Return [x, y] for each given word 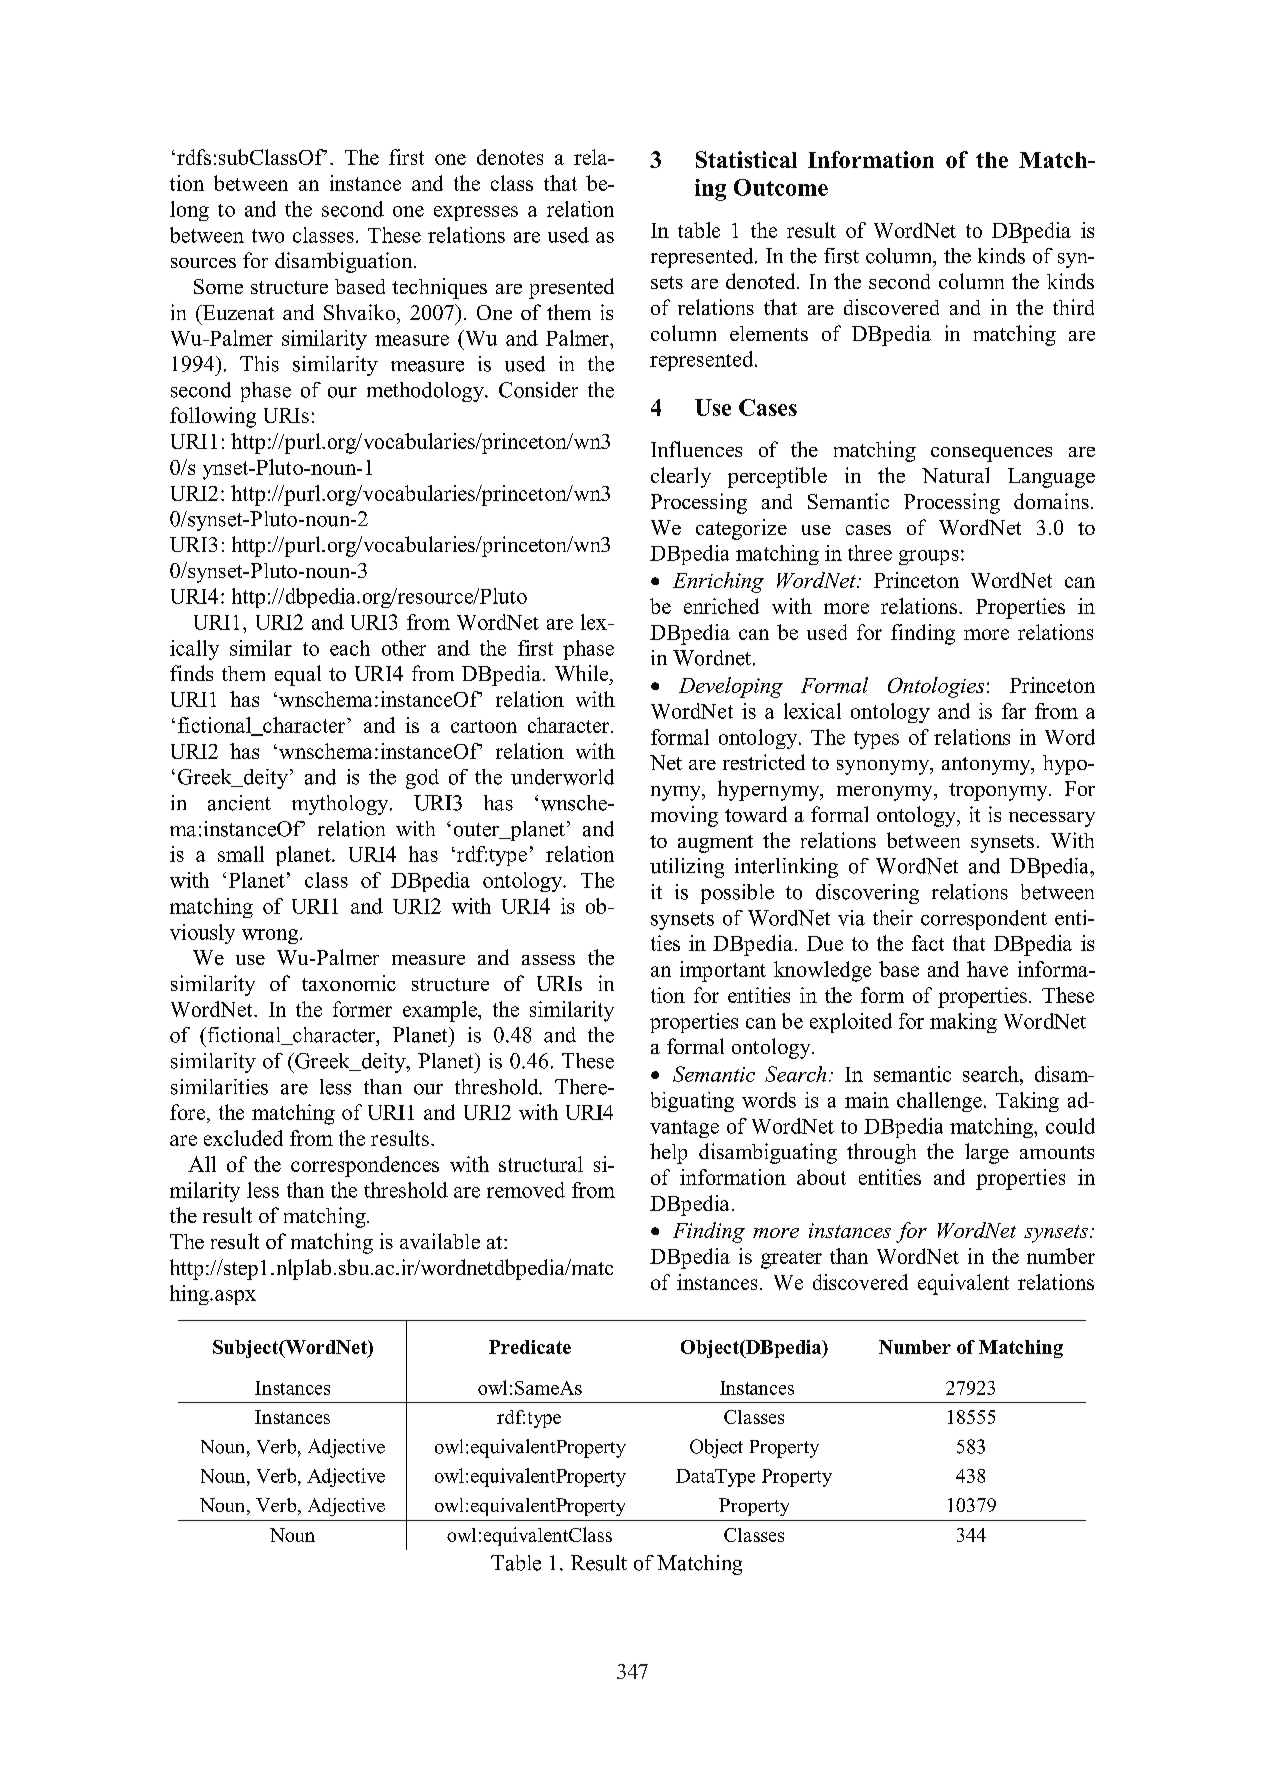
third [1073, 307]
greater [791, 1260]
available [440, 1241]
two [268, 236]
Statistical [746, 159]
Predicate [530, 1347]
